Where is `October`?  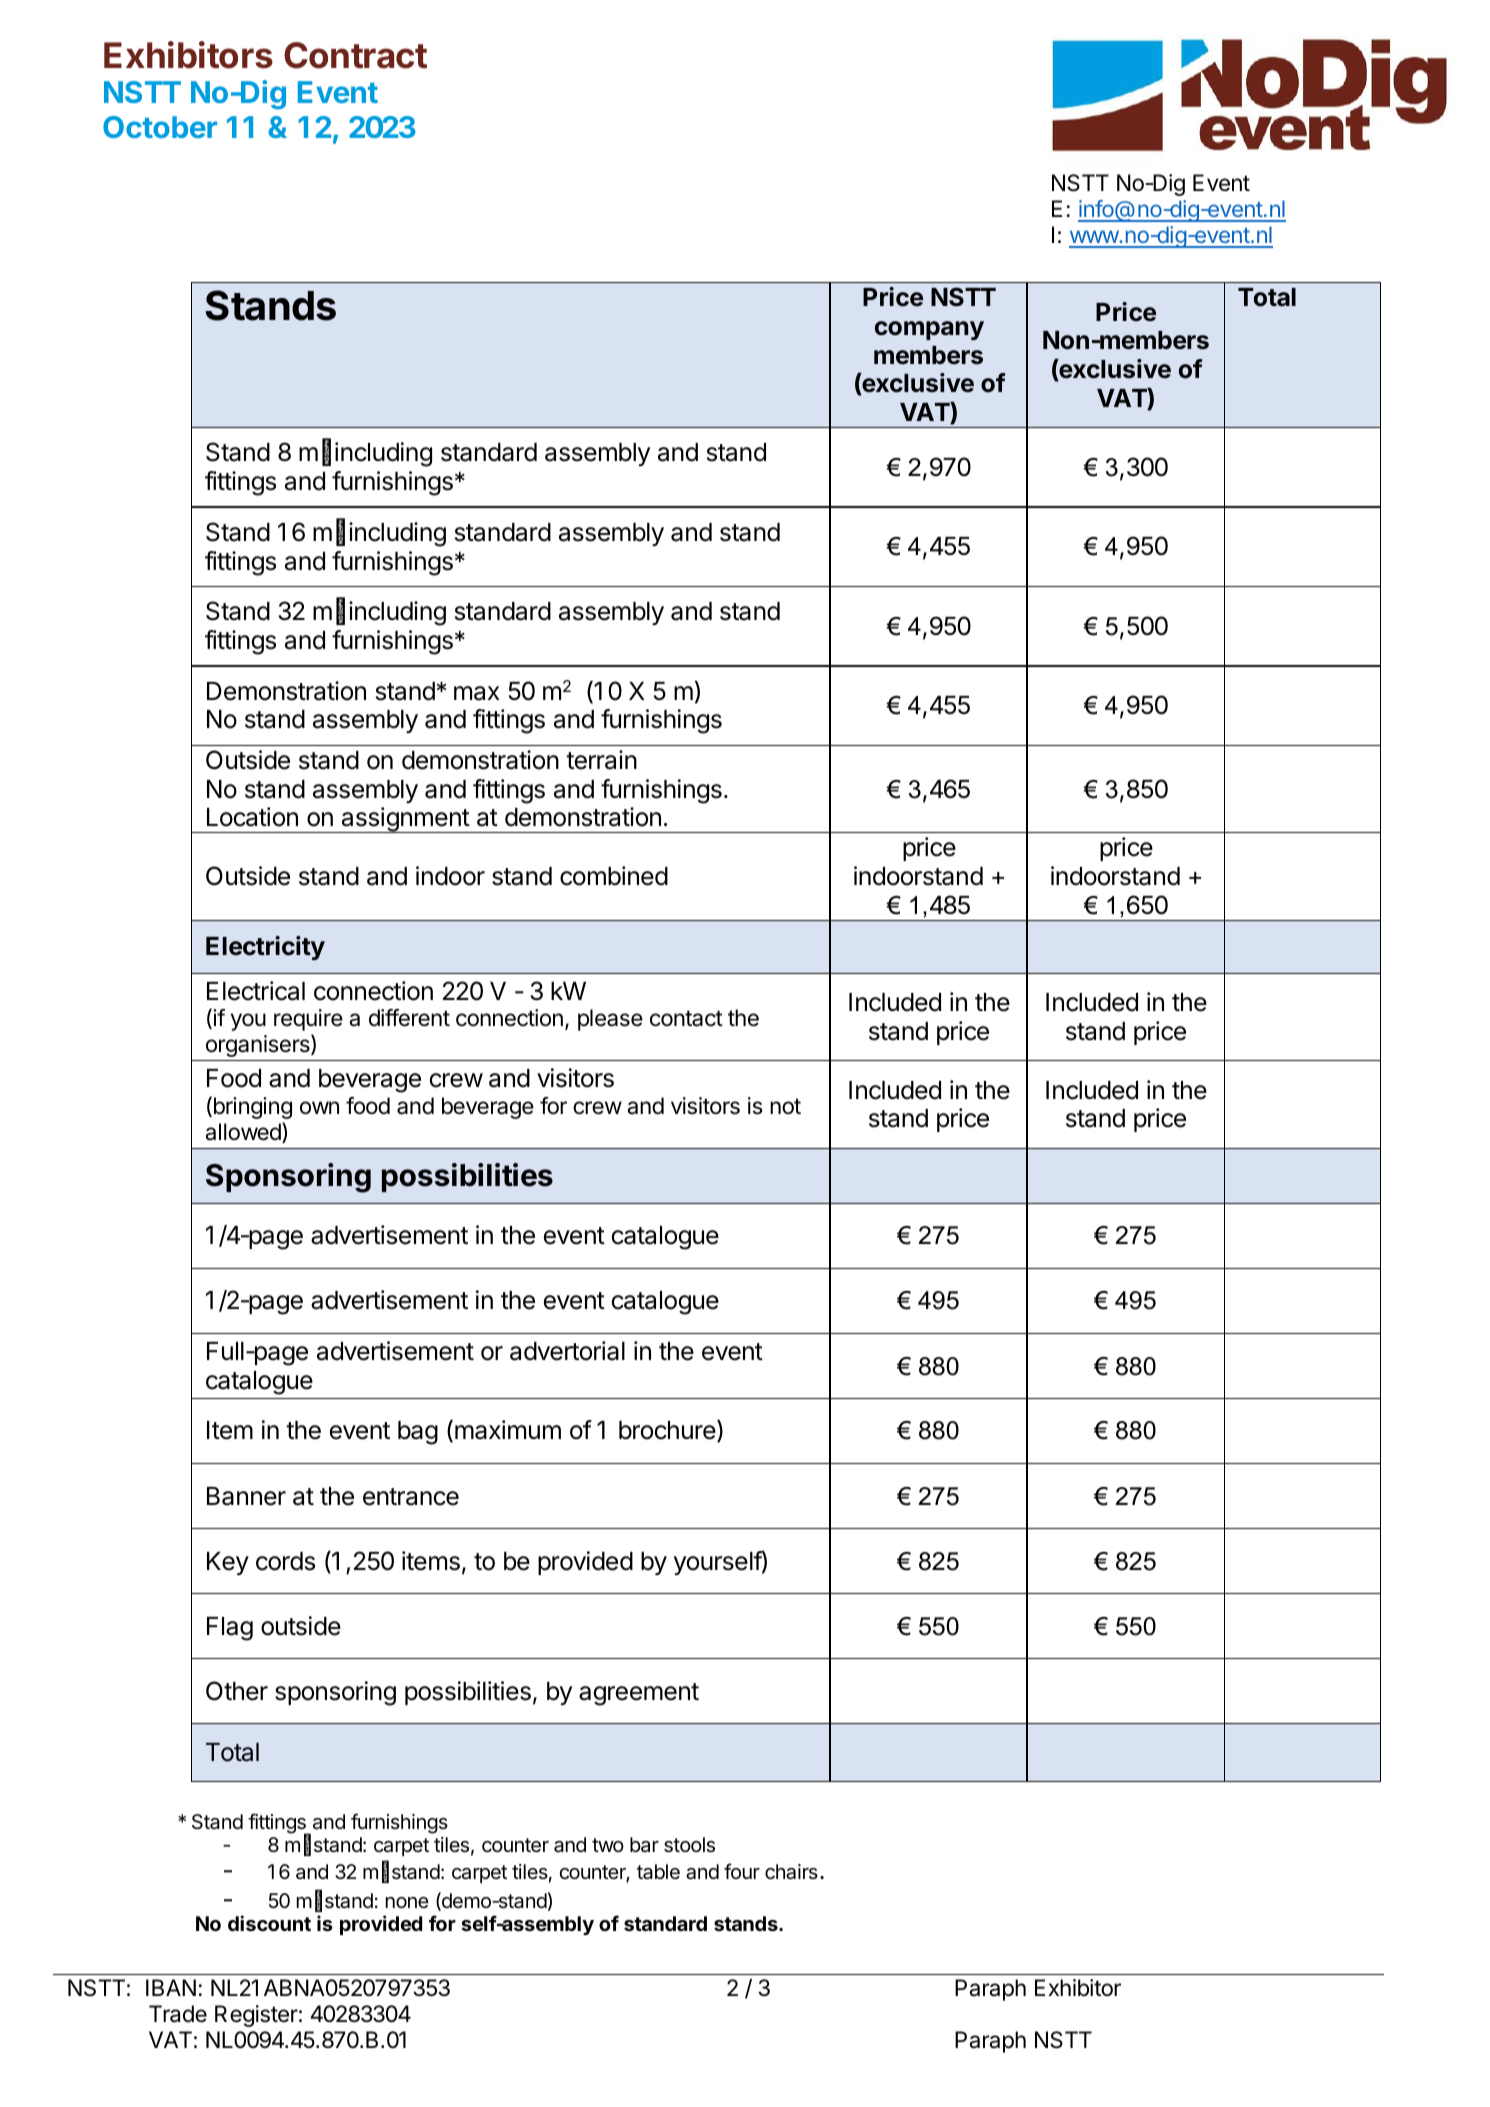
October is located at coordinates (160, 127).
